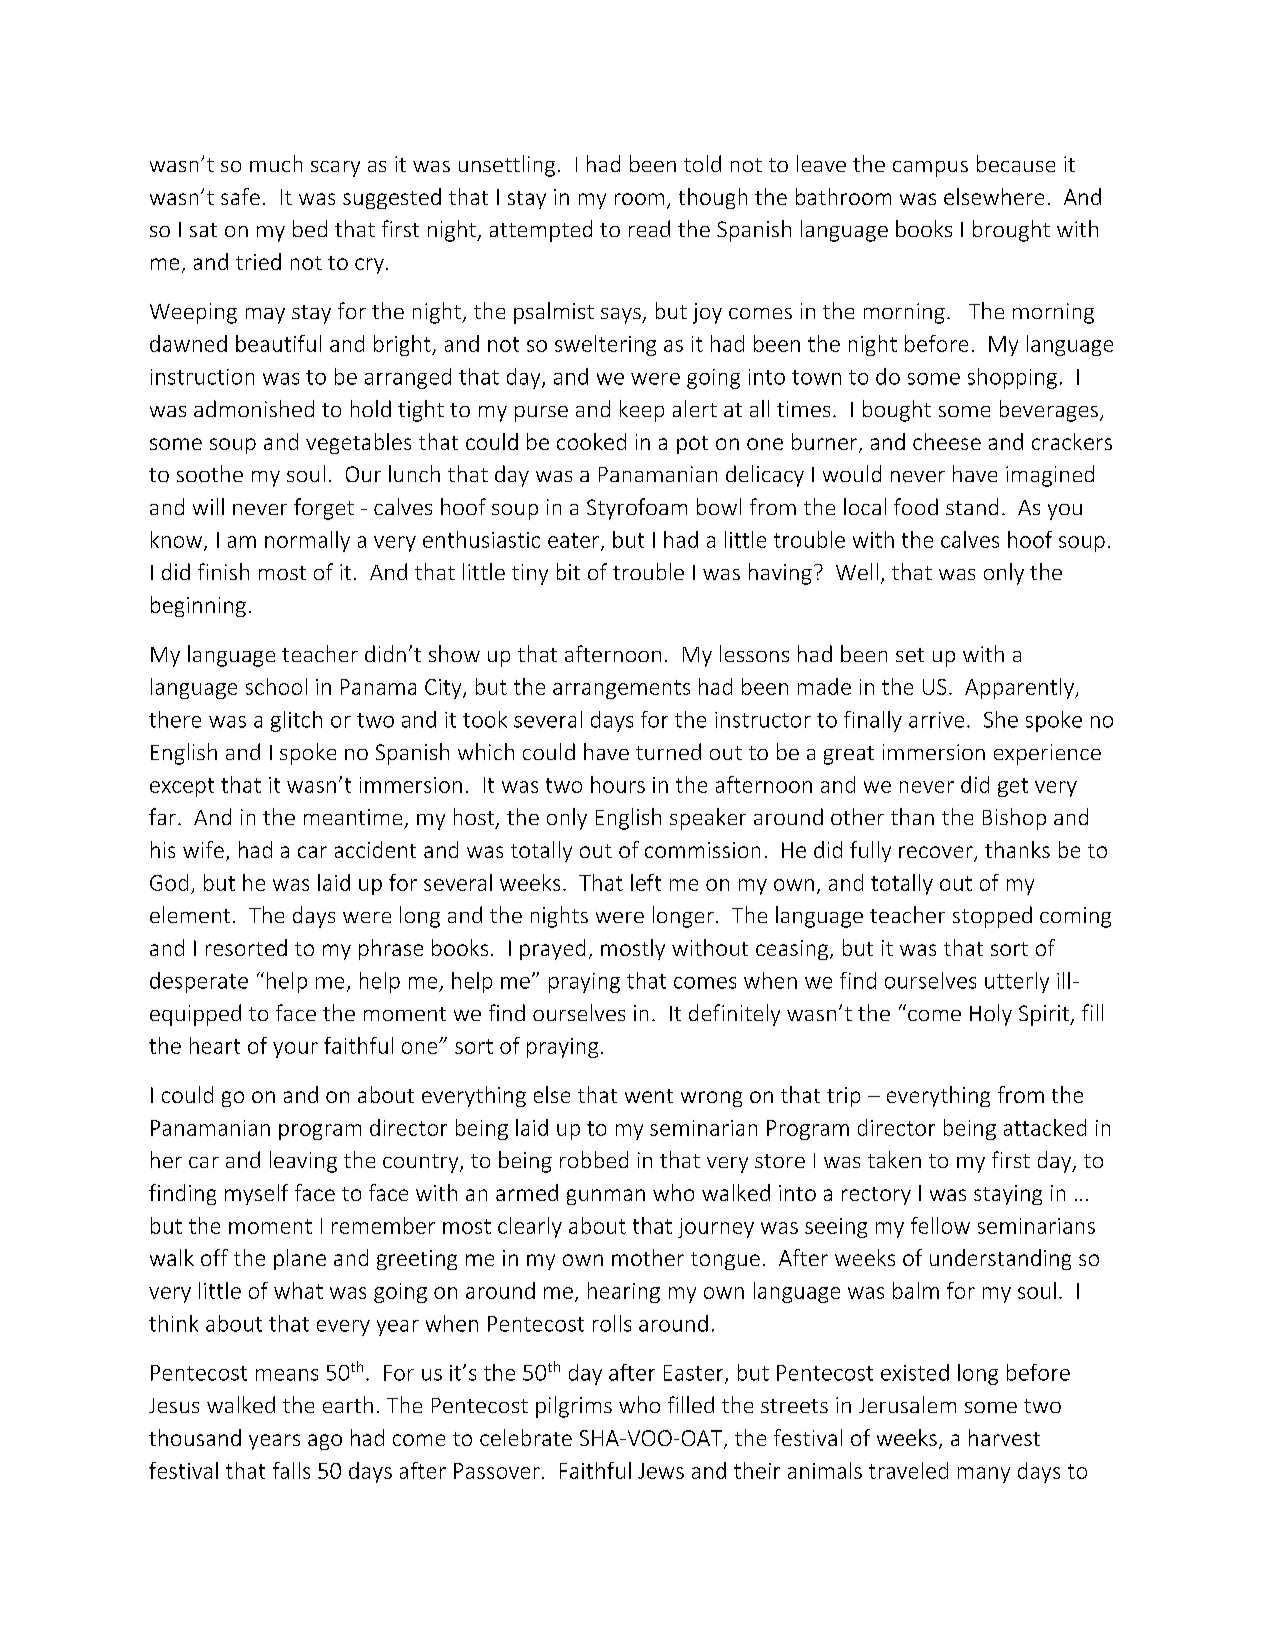 The height and width of the document is (1635, 1264). I want to click on leaving, so click(303, 1162).
